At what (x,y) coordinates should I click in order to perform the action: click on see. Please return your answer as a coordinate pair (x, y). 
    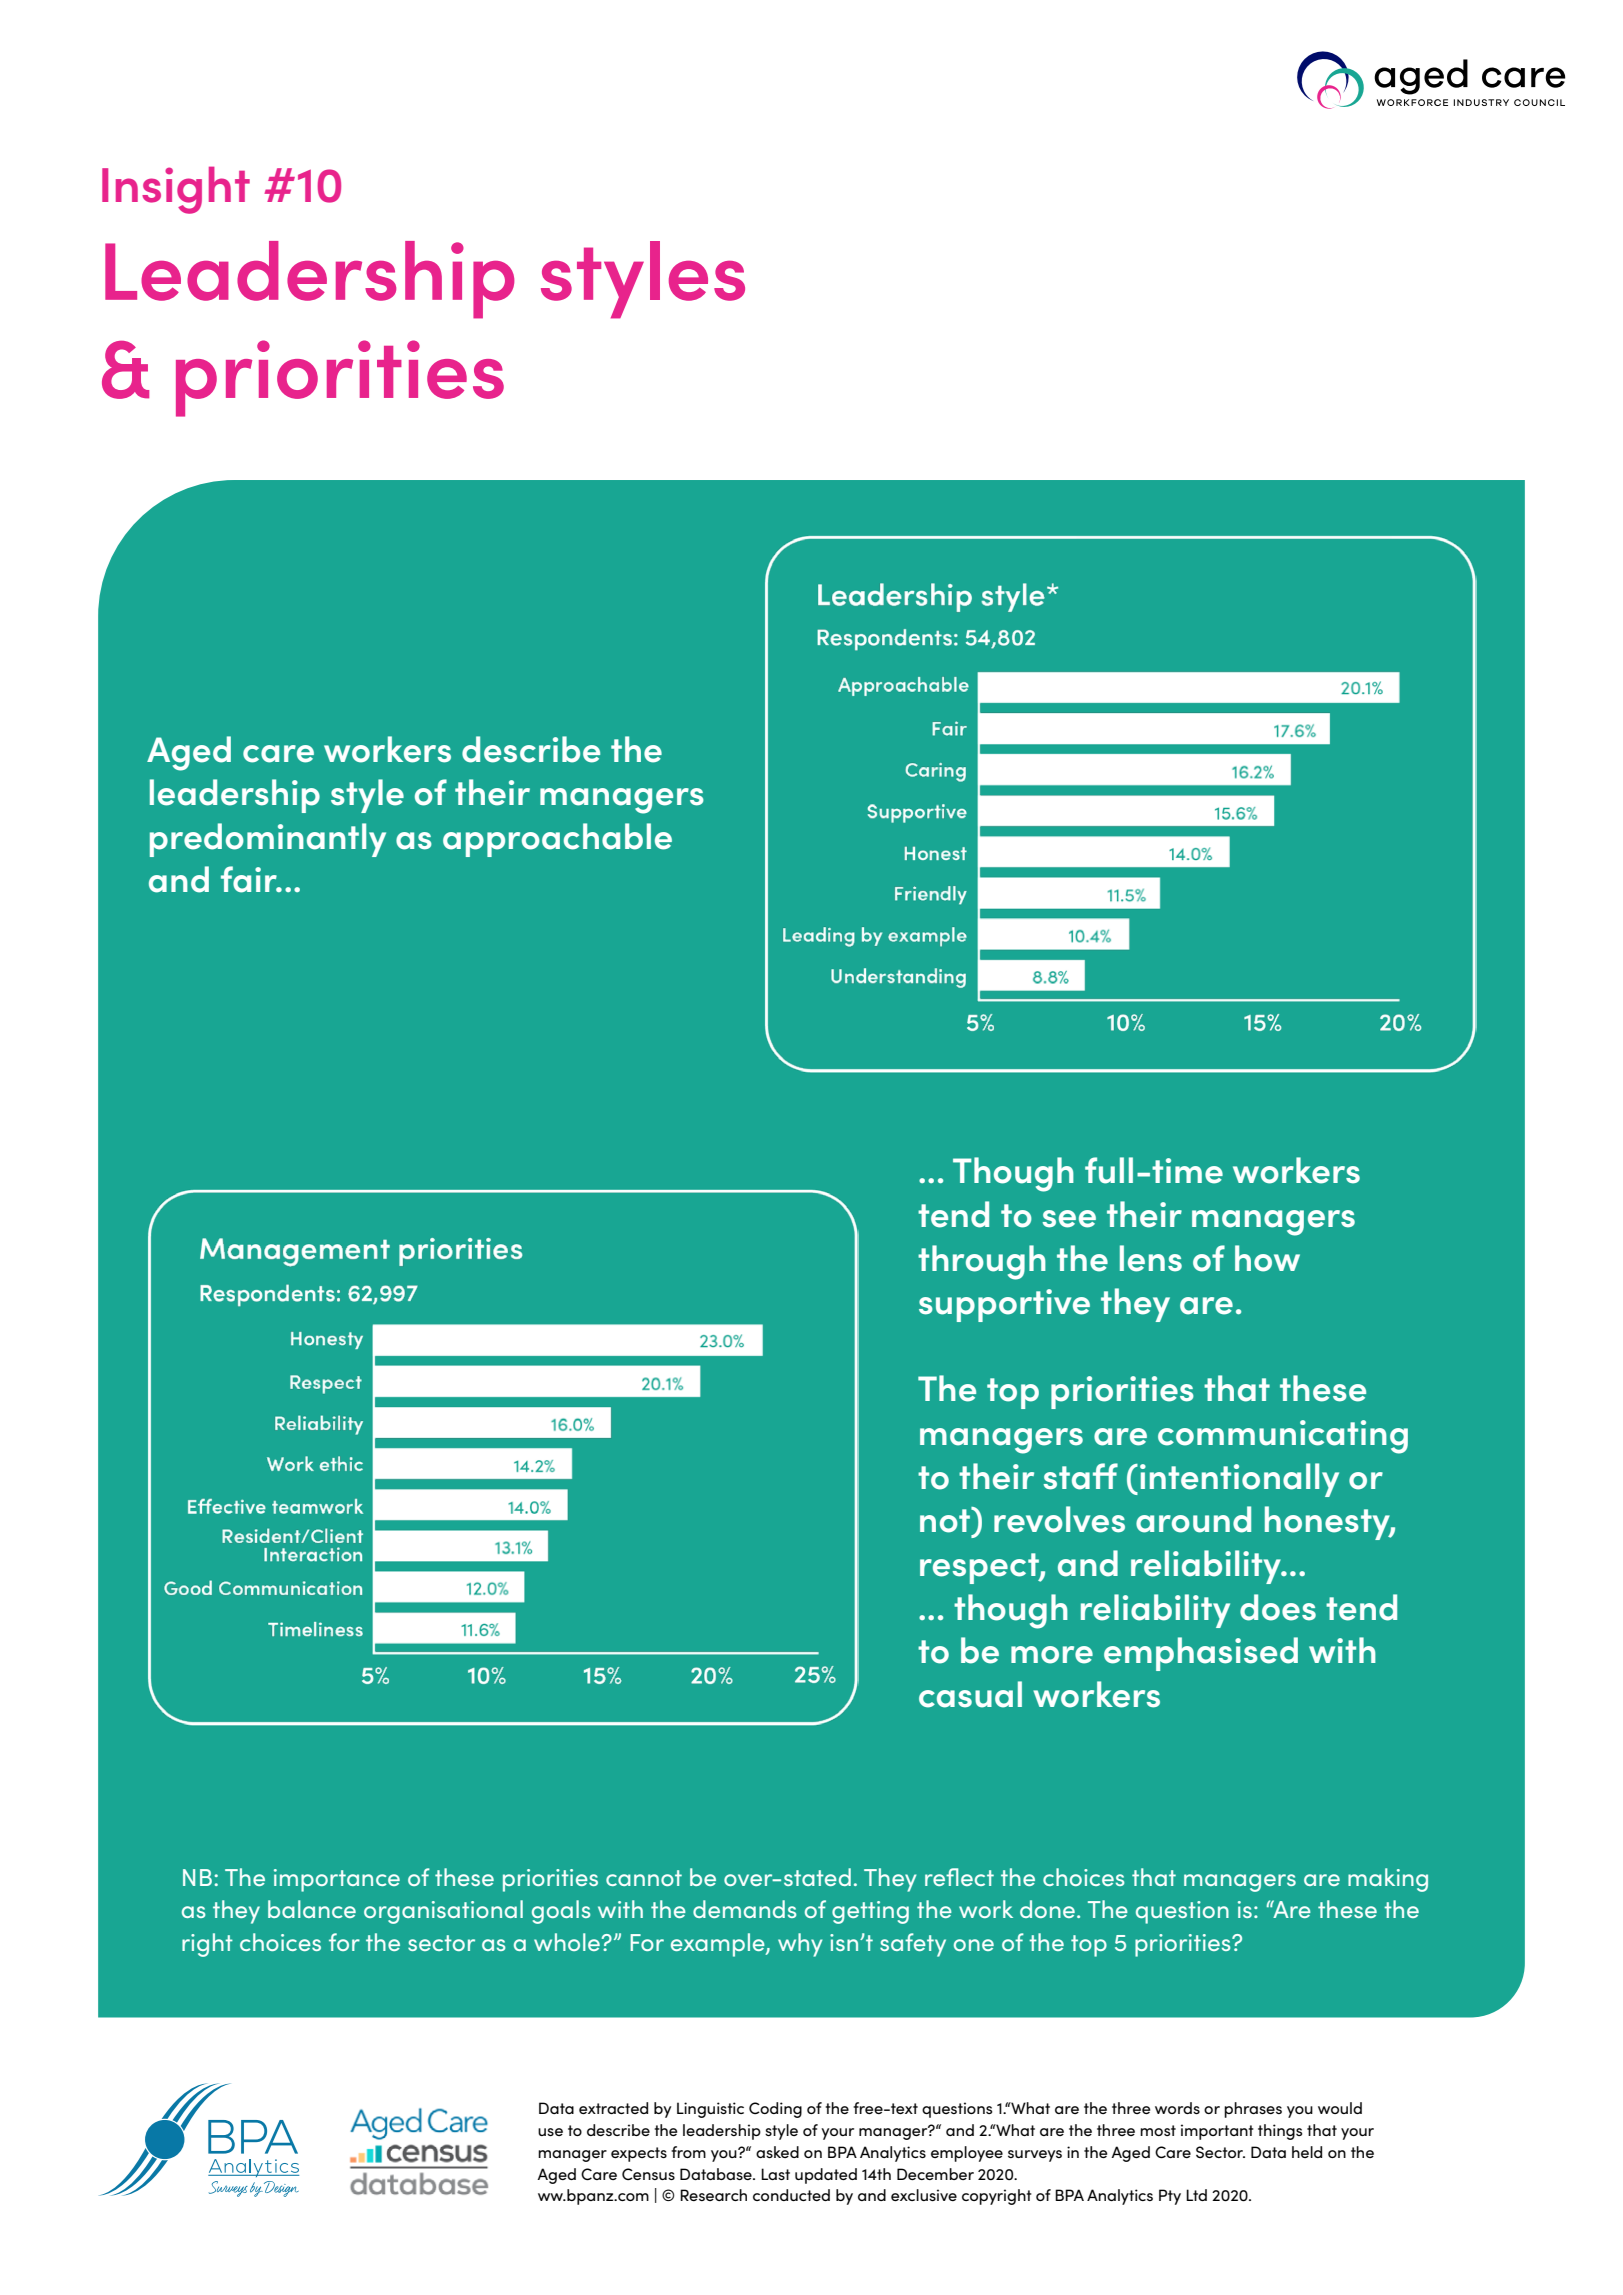
    Looking at the image, I should click on (1069, 1219).
